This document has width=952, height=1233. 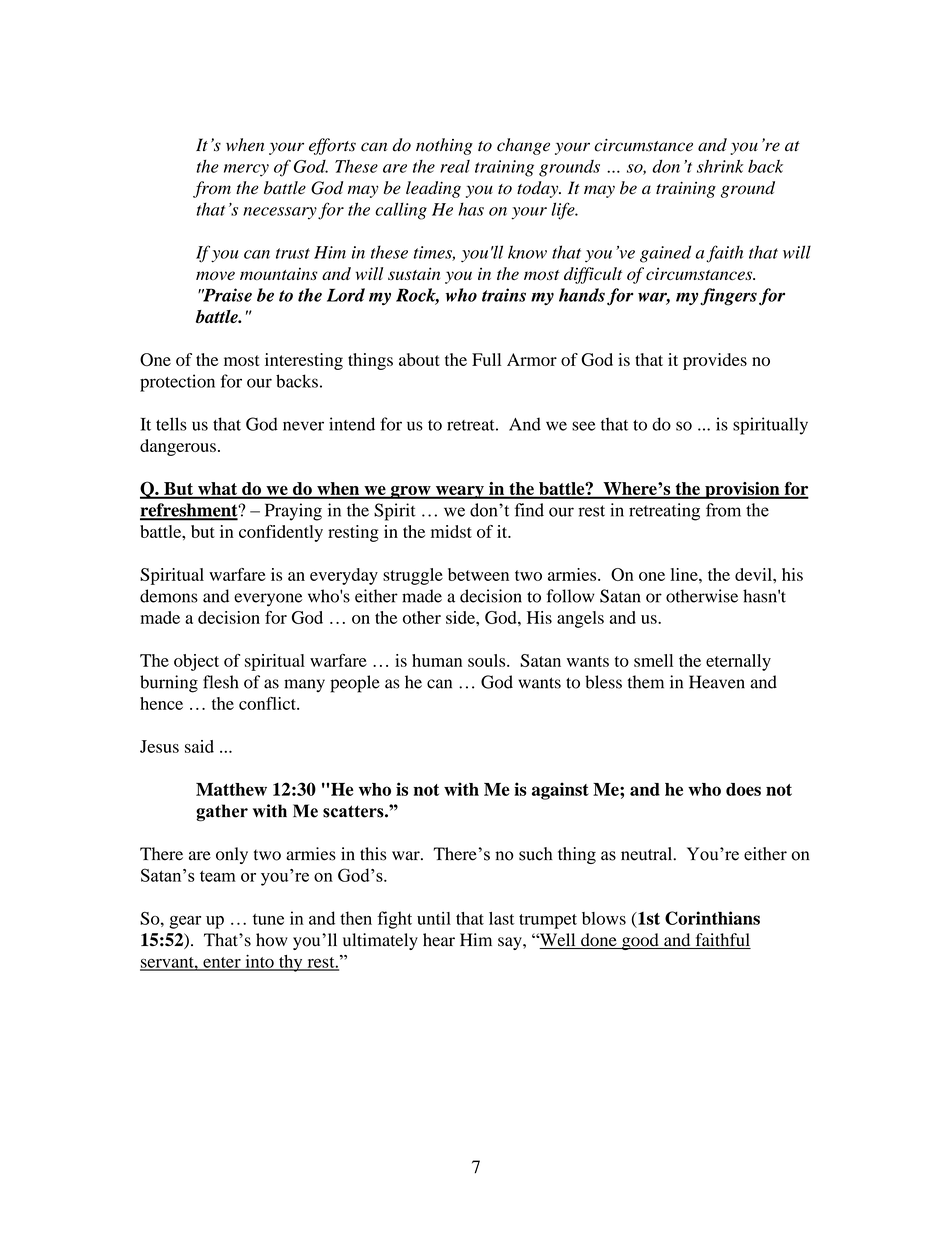 I want to click on against, so click(x=560, y=791).
